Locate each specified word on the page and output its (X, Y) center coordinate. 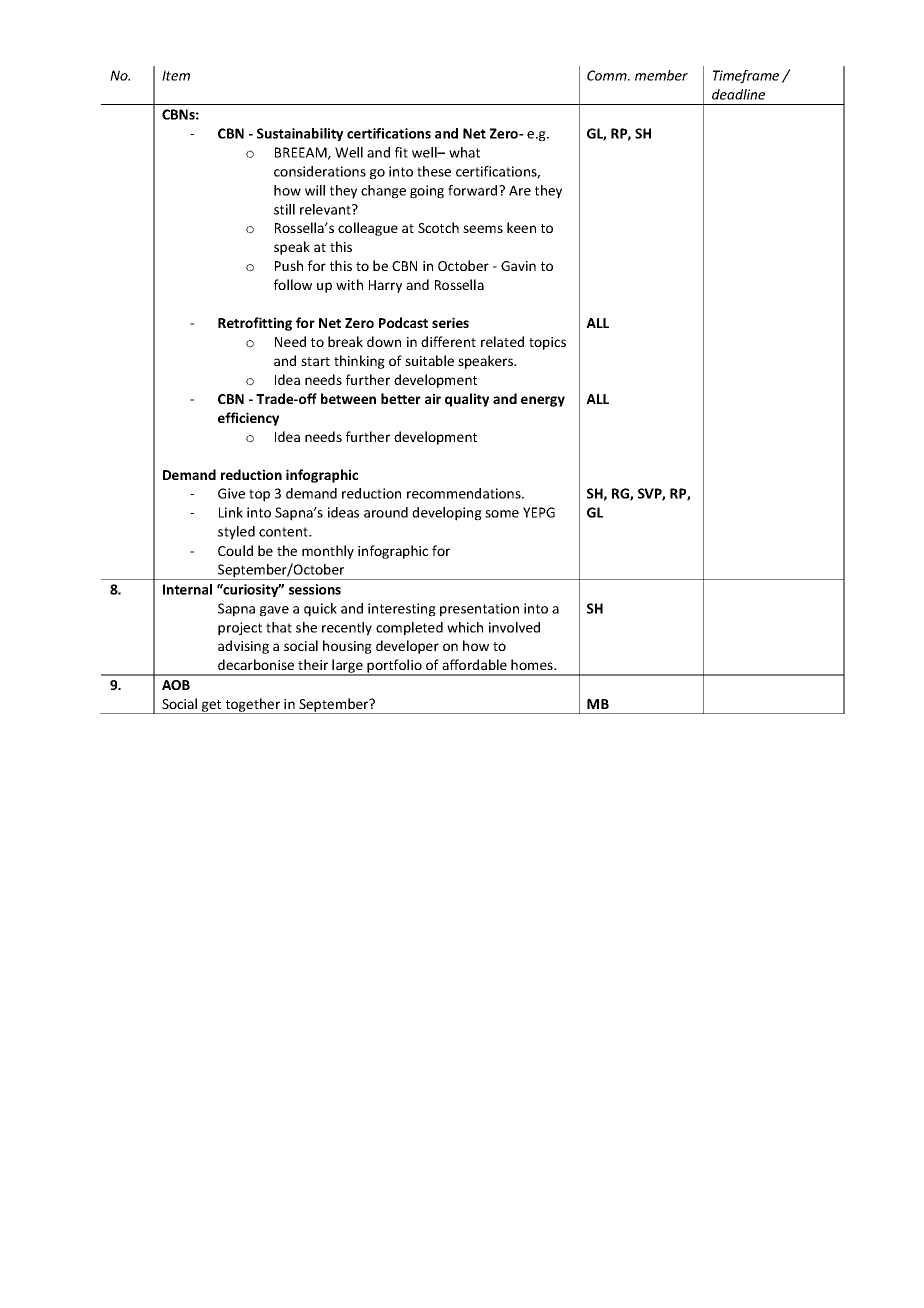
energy (543, 401)
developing (447, 514)
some (502, 514)
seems (483, 229)
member (661, 75)
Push (289, 265)
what (464, 152)
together (253, 706)
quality (467, 400)
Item (176, 75)
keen (521, 227)
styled (236, 533)
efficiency (248, 419)
